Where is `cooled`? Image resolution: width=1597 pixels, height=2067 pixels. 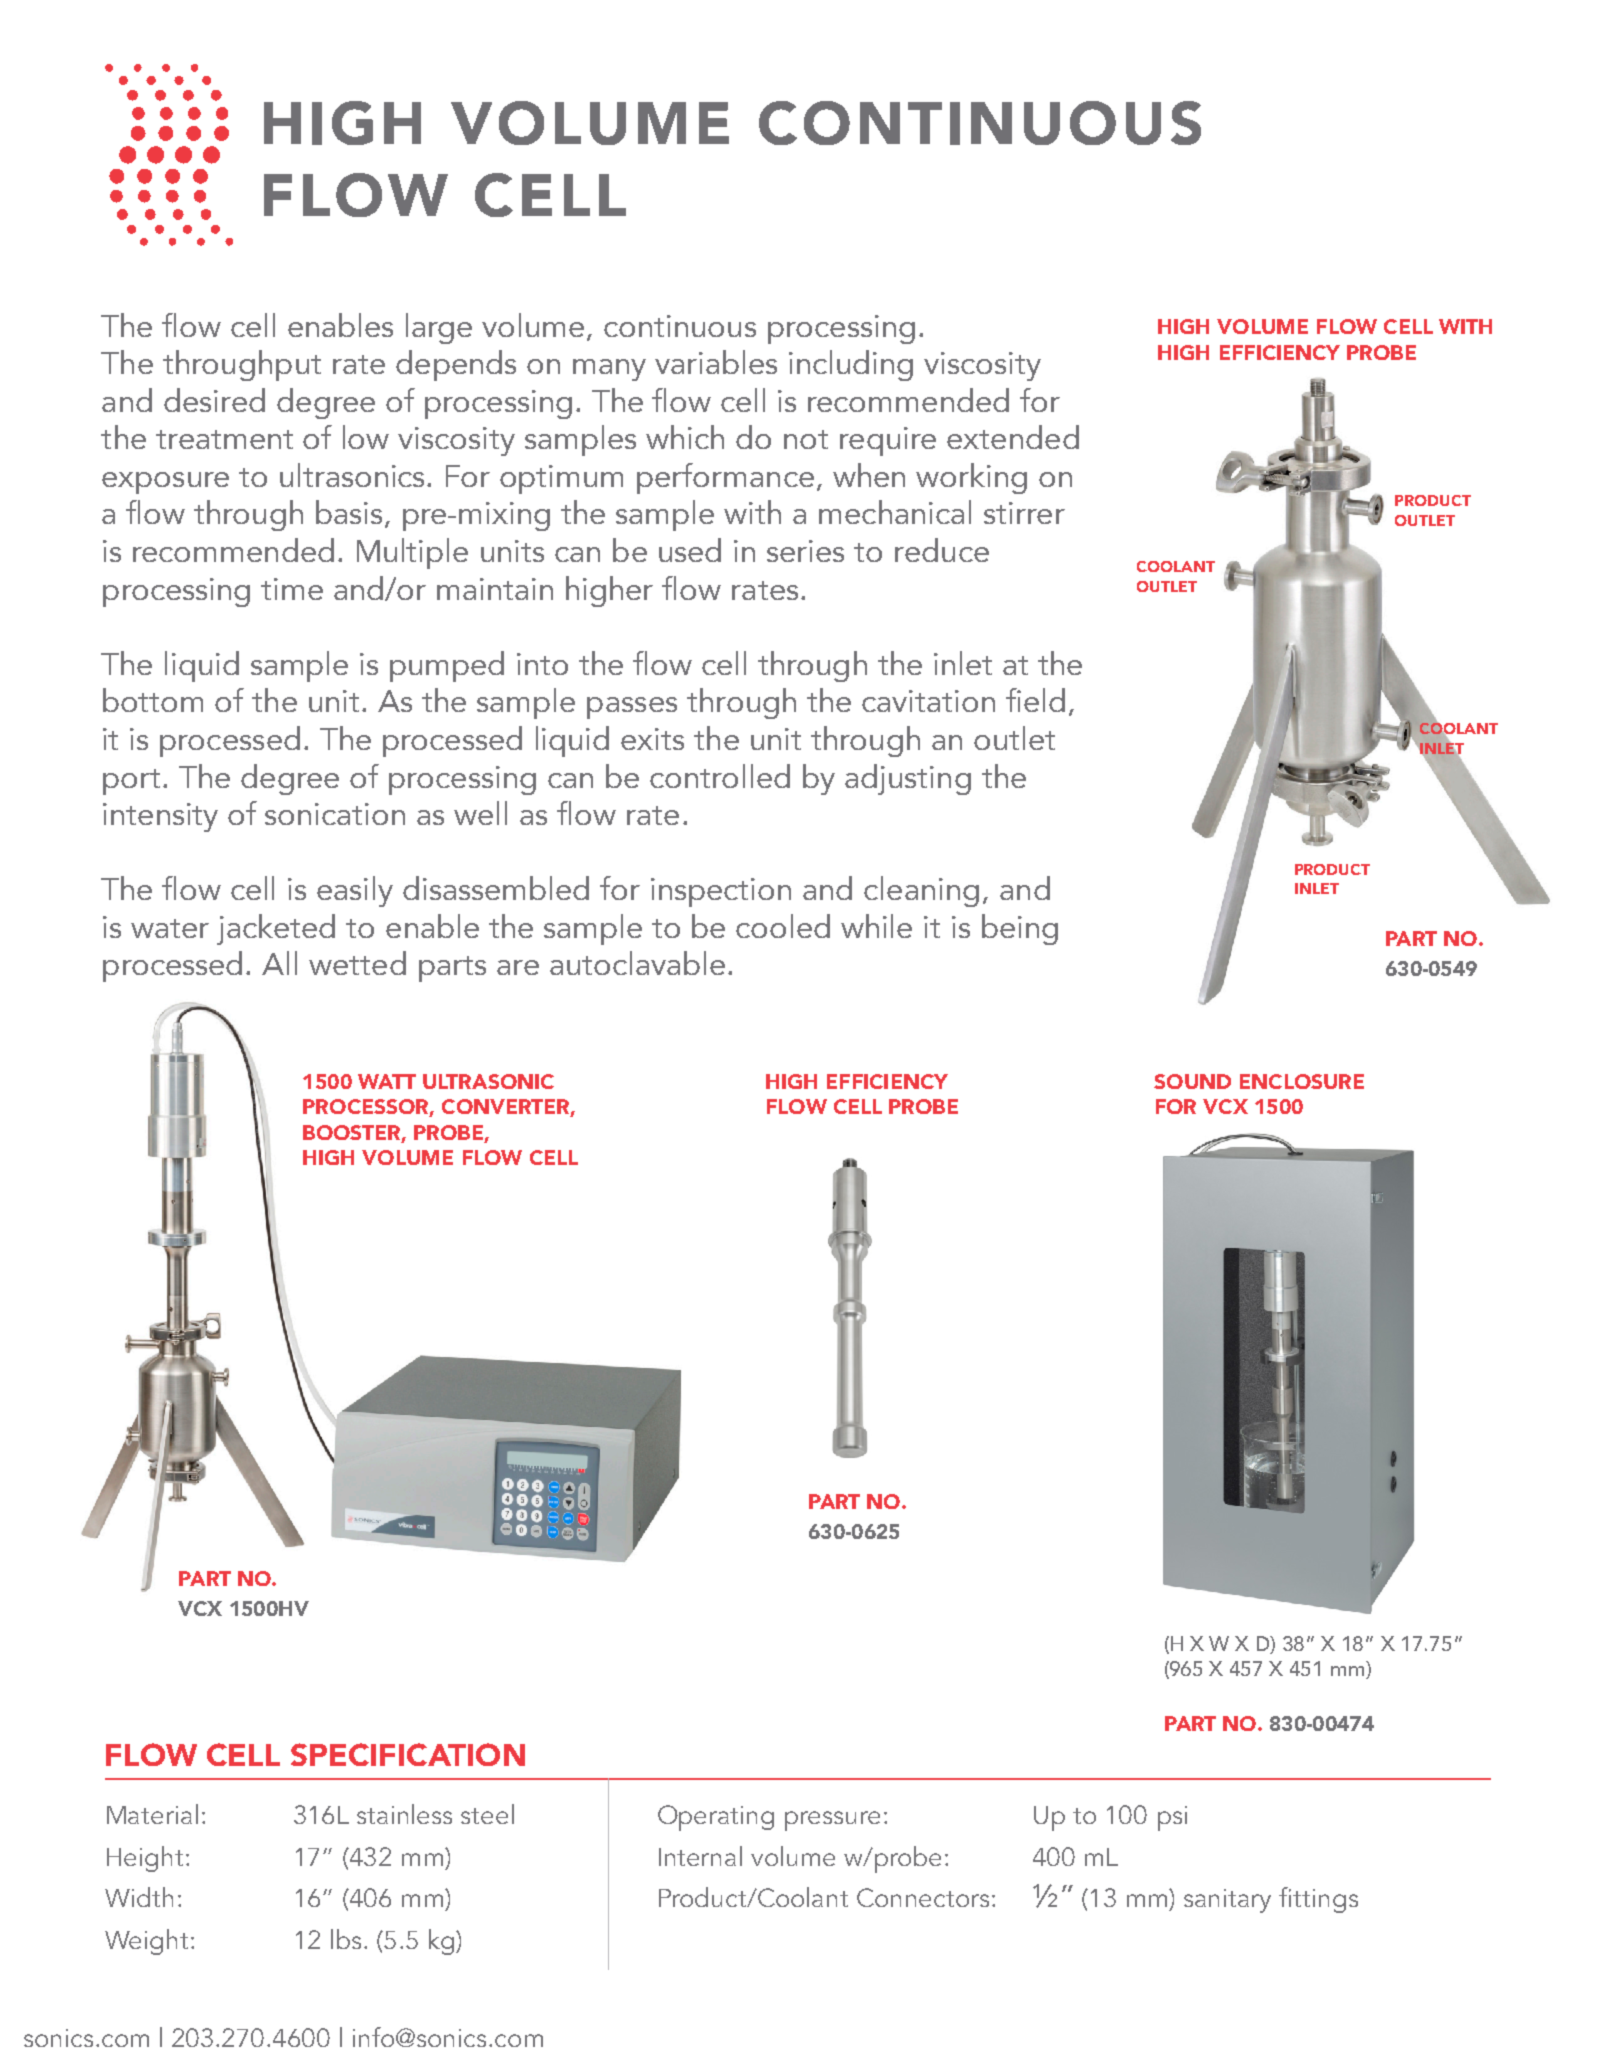 cooled is located at coordinates (783, 926).
